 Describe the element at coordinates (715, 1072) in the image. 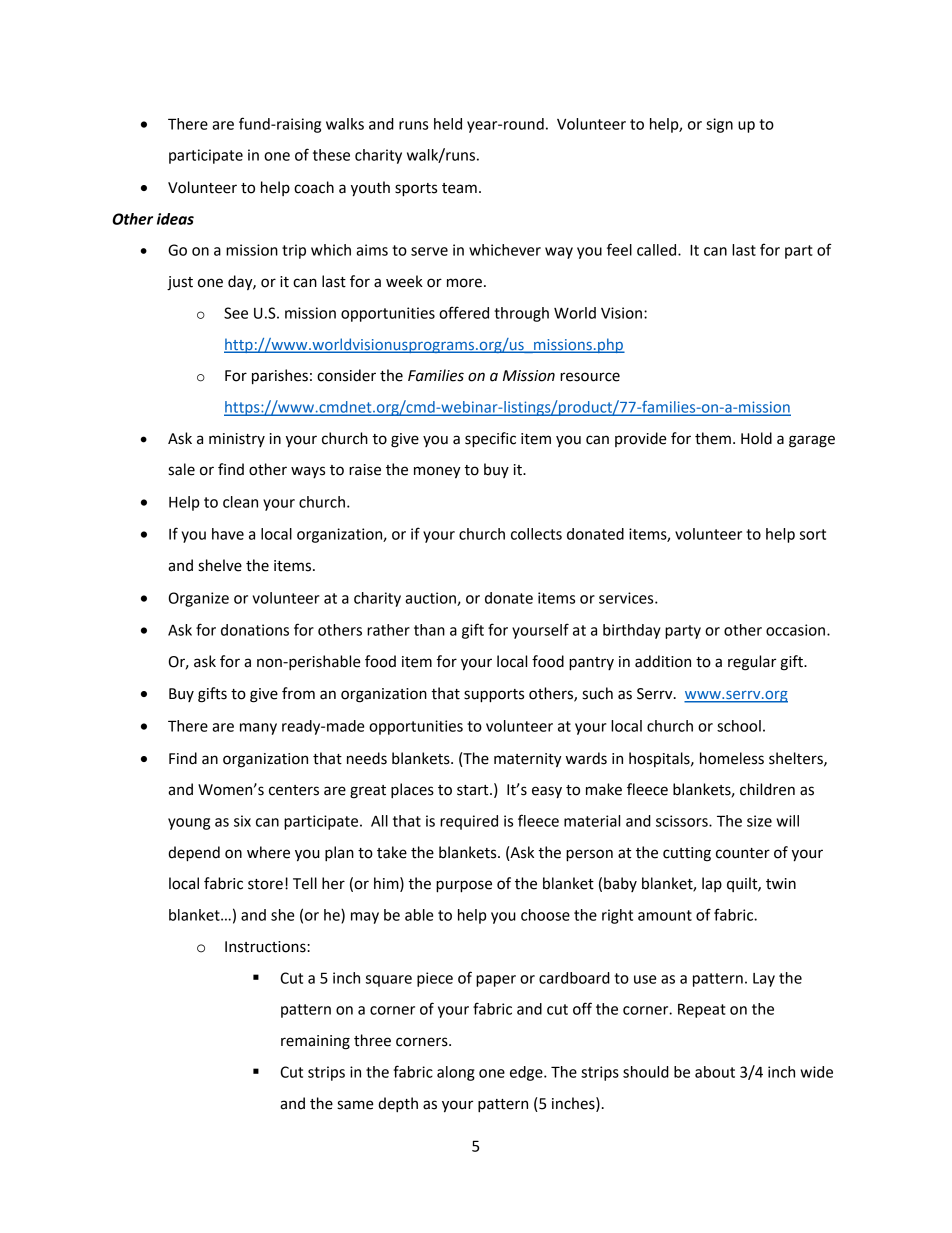

I see `about` at that location.
